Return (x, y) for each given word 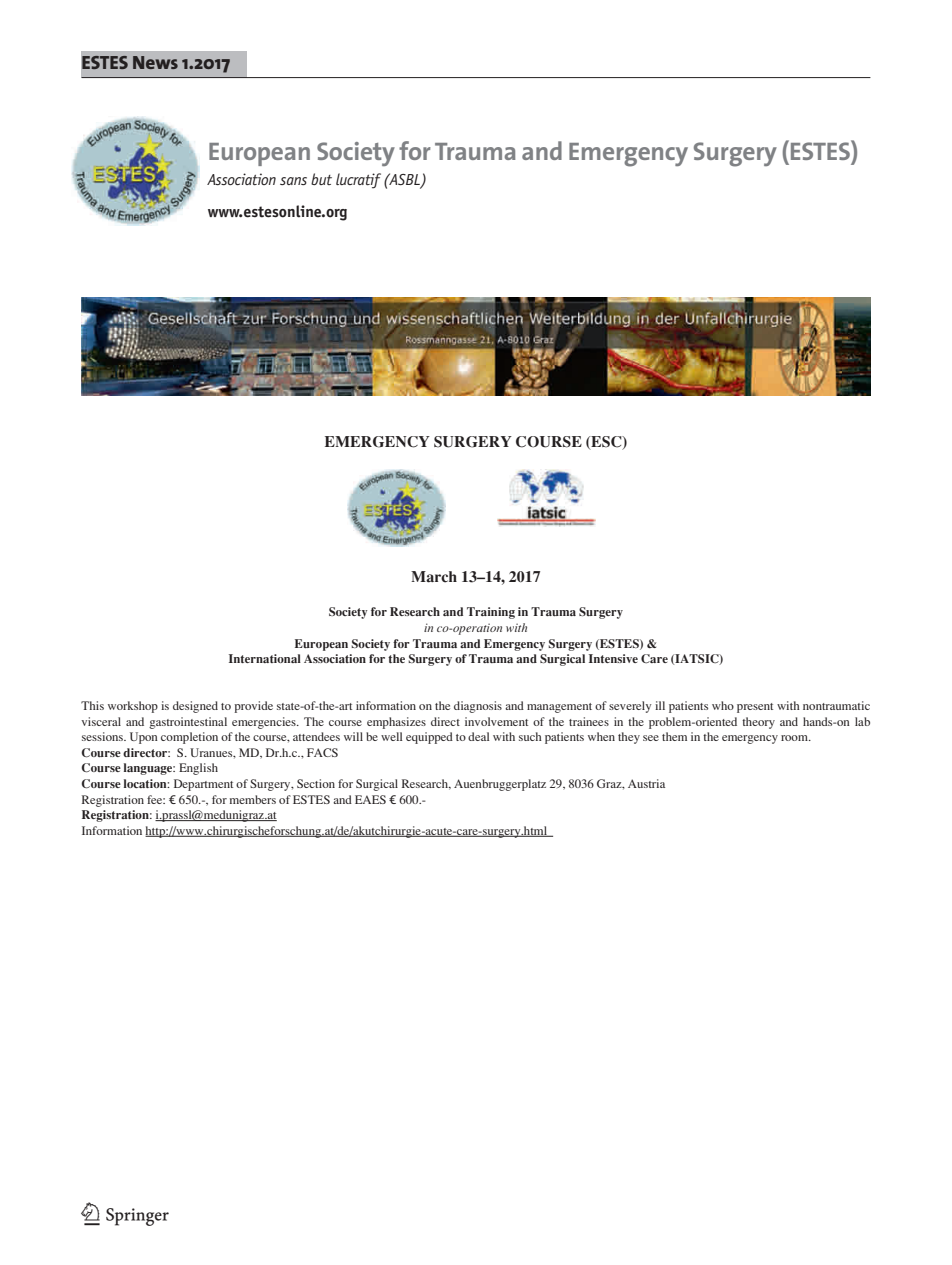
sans (293, 181)
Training (491, 613)
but (321, 179)
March (434, 577)
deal (478, 736)
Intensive (613, 658)
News (155, 62)
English (198, 769)
